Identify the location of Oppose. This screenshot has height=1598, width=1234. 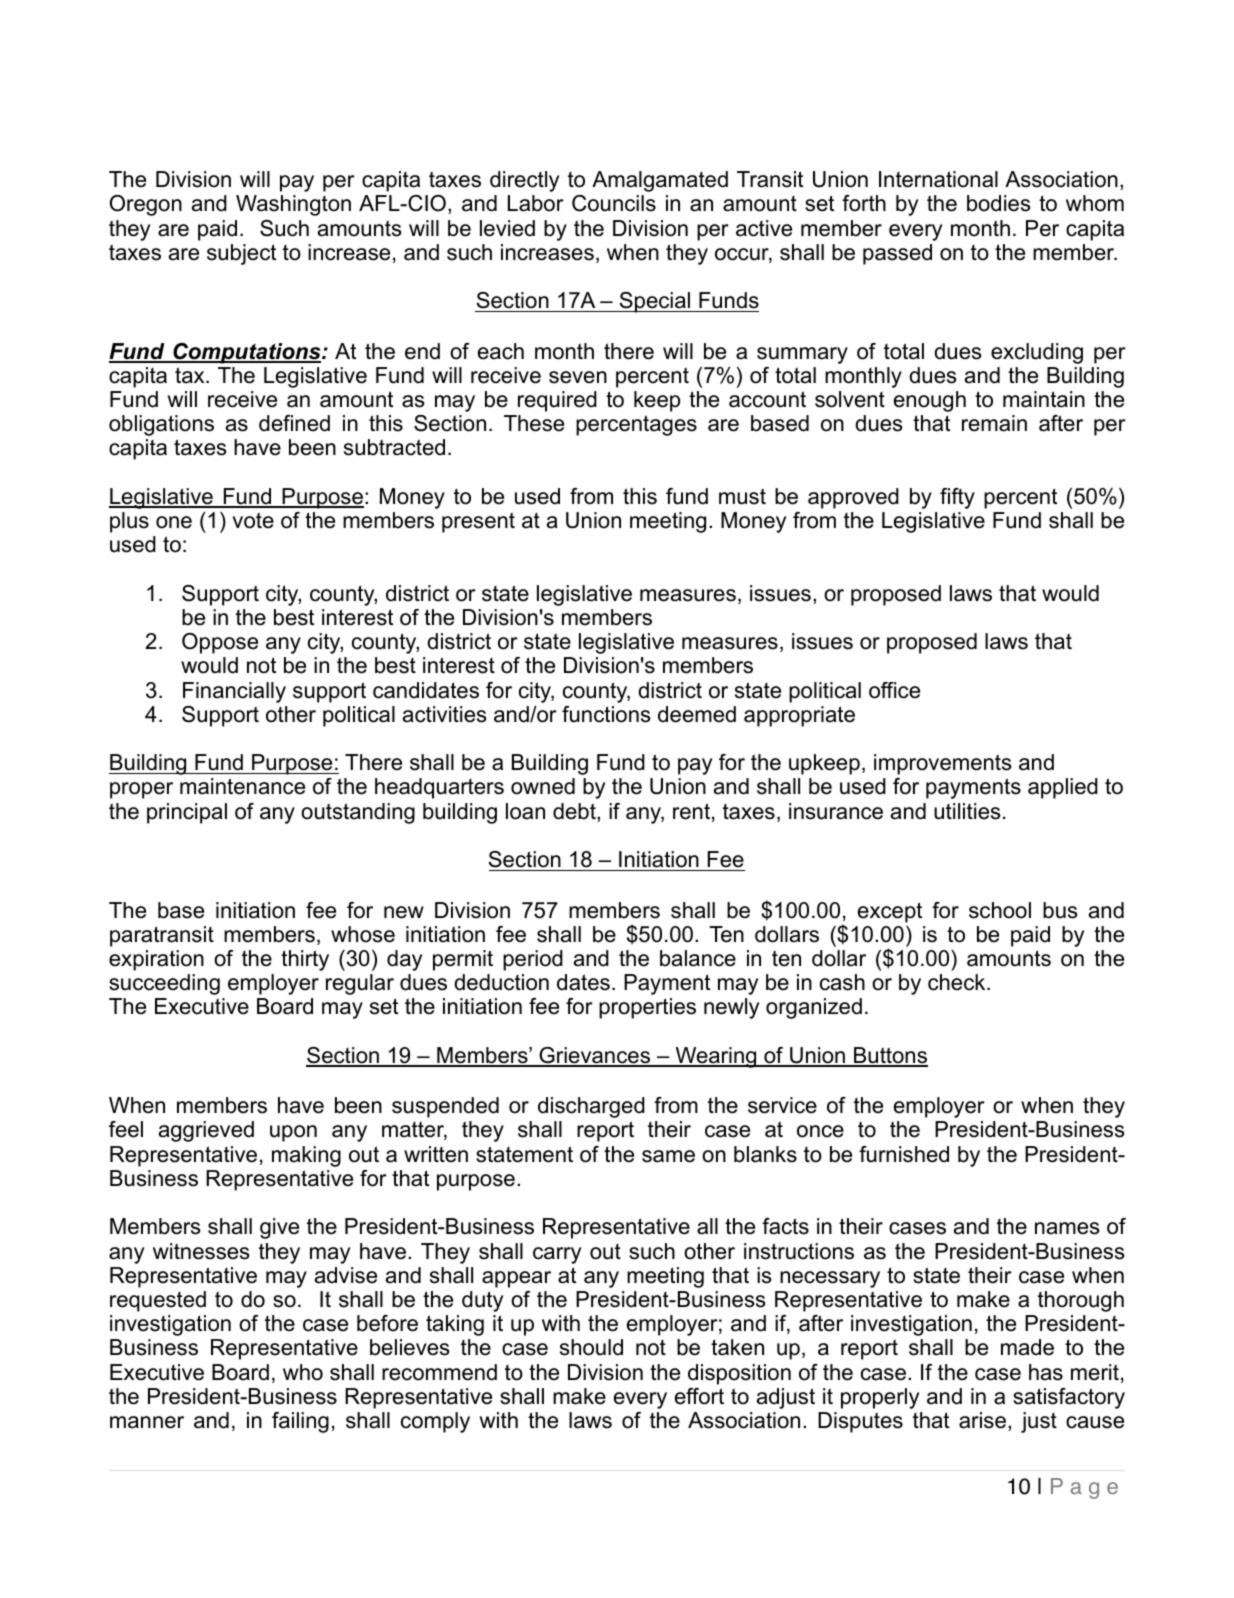
(220, 643).
